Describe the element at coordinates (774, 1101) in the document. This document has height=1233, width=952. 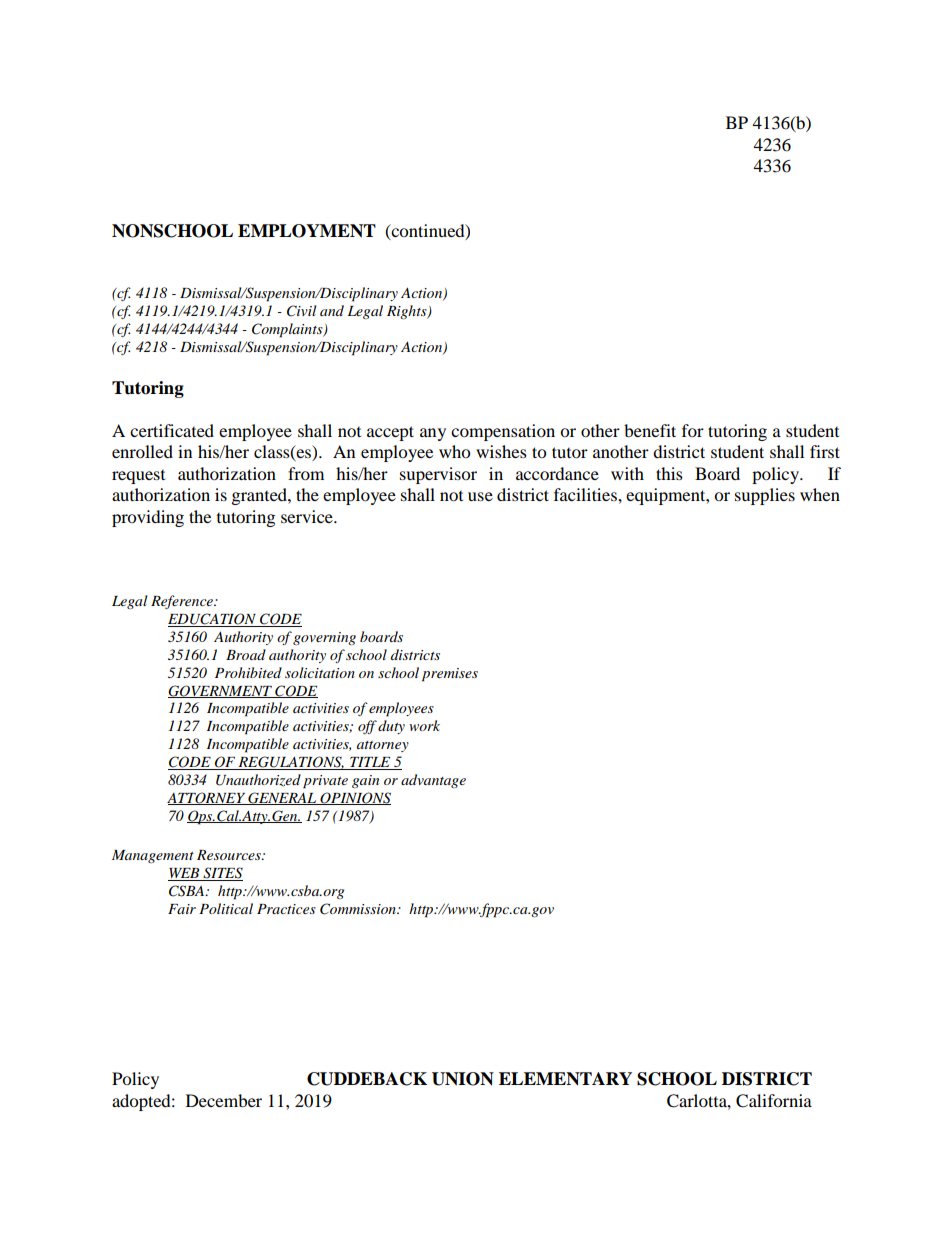
I see `California` at that location.
